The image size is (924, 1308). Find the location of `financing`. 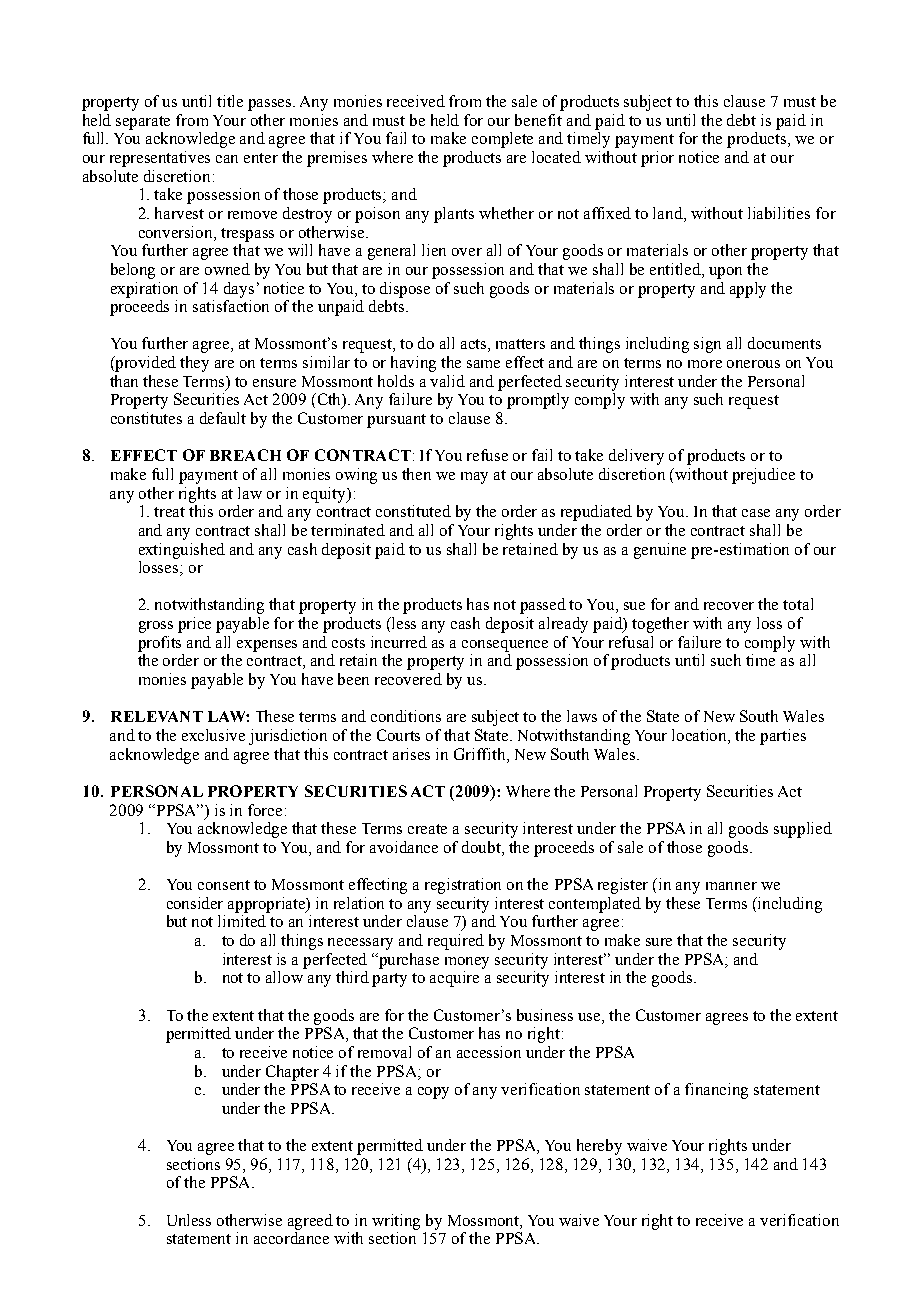

financing is located at coordinates (716, 1091).
